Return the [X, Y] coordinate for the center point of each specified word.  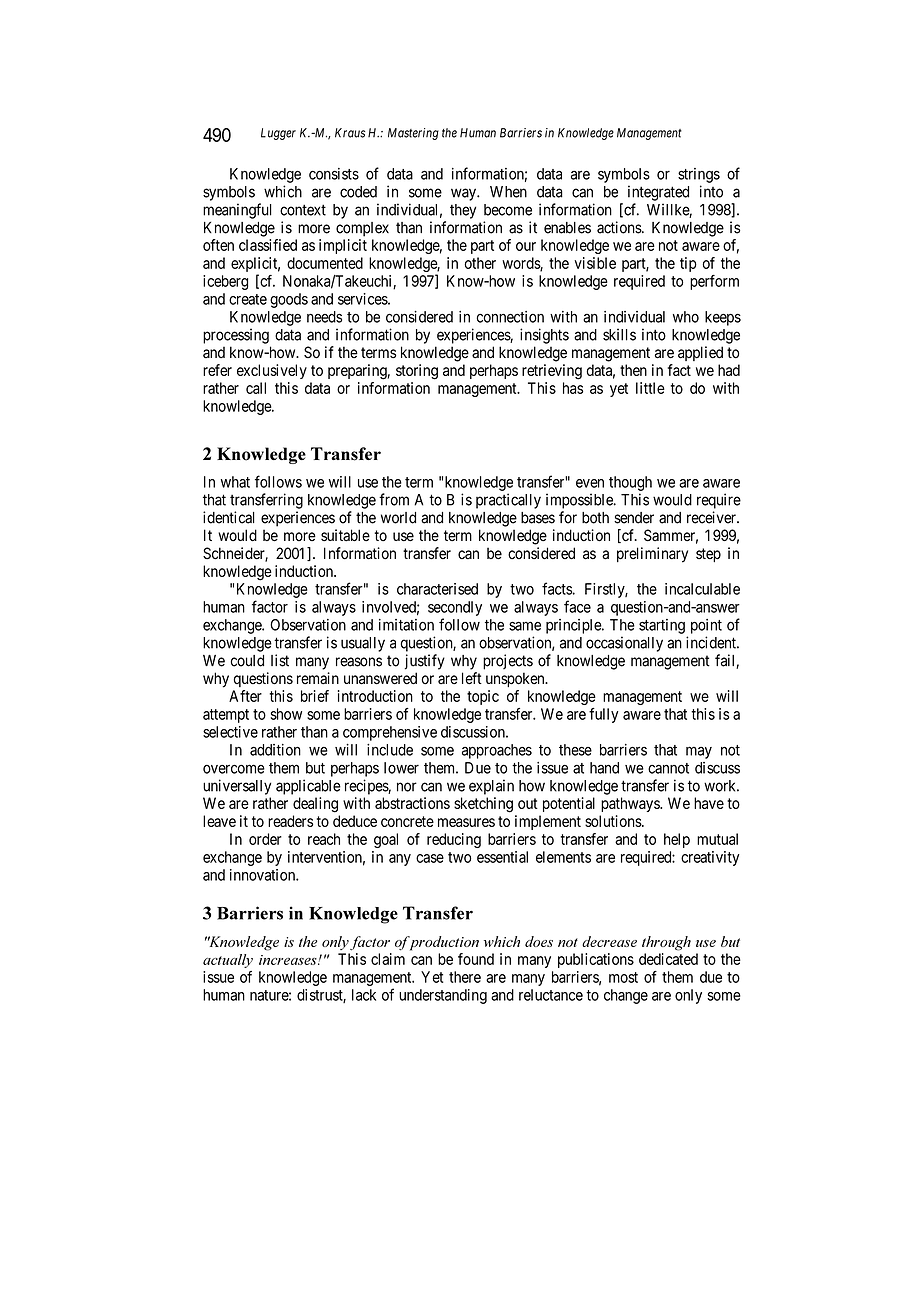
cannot [668, 768]
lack [364, 995]
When [508, 192]
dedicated [668, 959]
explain [491, 787]
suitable [345, 535]
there [465, 977]
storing [417, 372]
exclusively [272, 371]
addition [275, 750]
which [283, 191]
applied [700, 353]
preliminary [652, 555]
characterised [437, 589]
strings [699, 175]
